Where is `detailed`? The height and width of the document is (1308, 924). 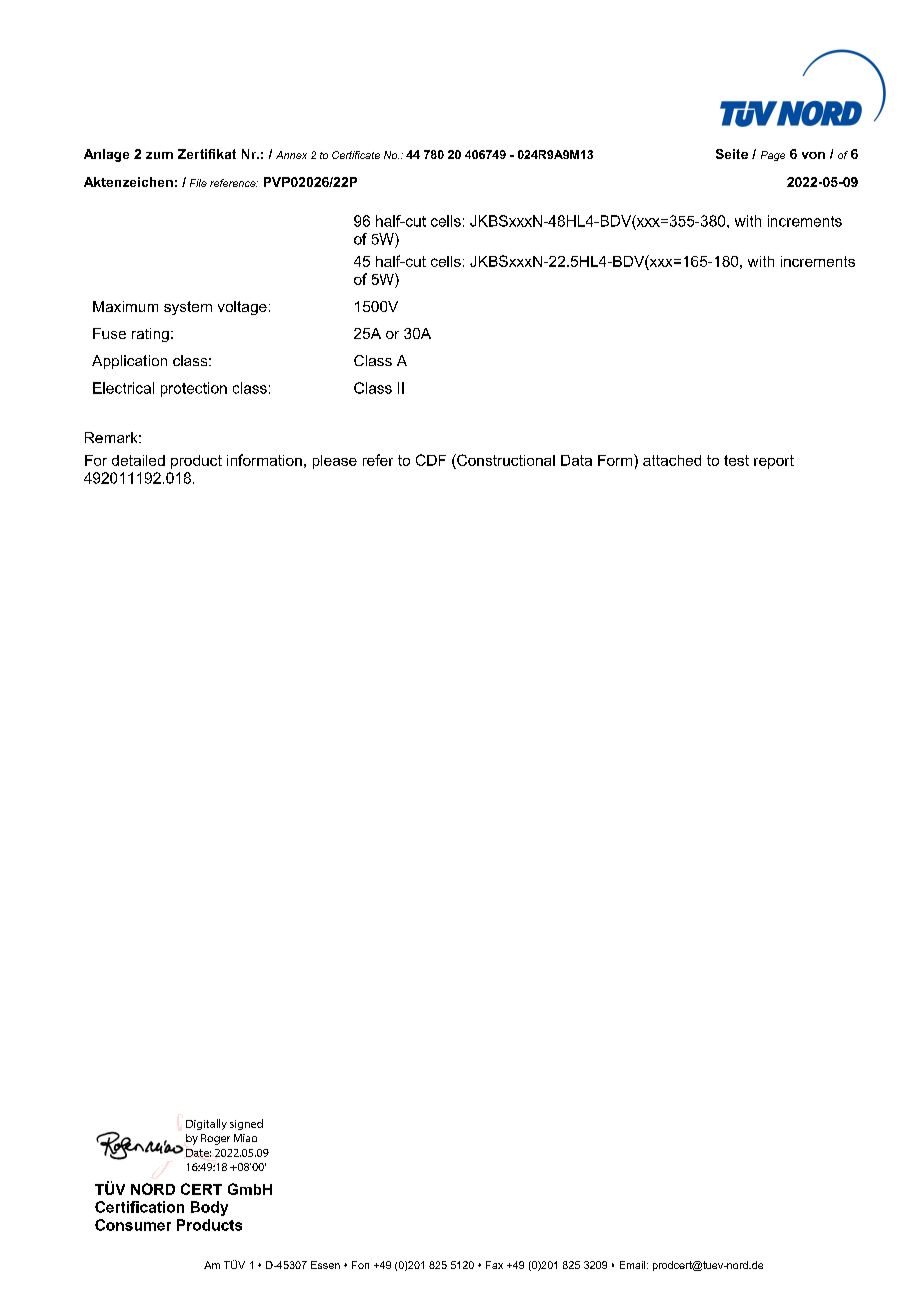
detailed is located at coordinates (138, 460).
